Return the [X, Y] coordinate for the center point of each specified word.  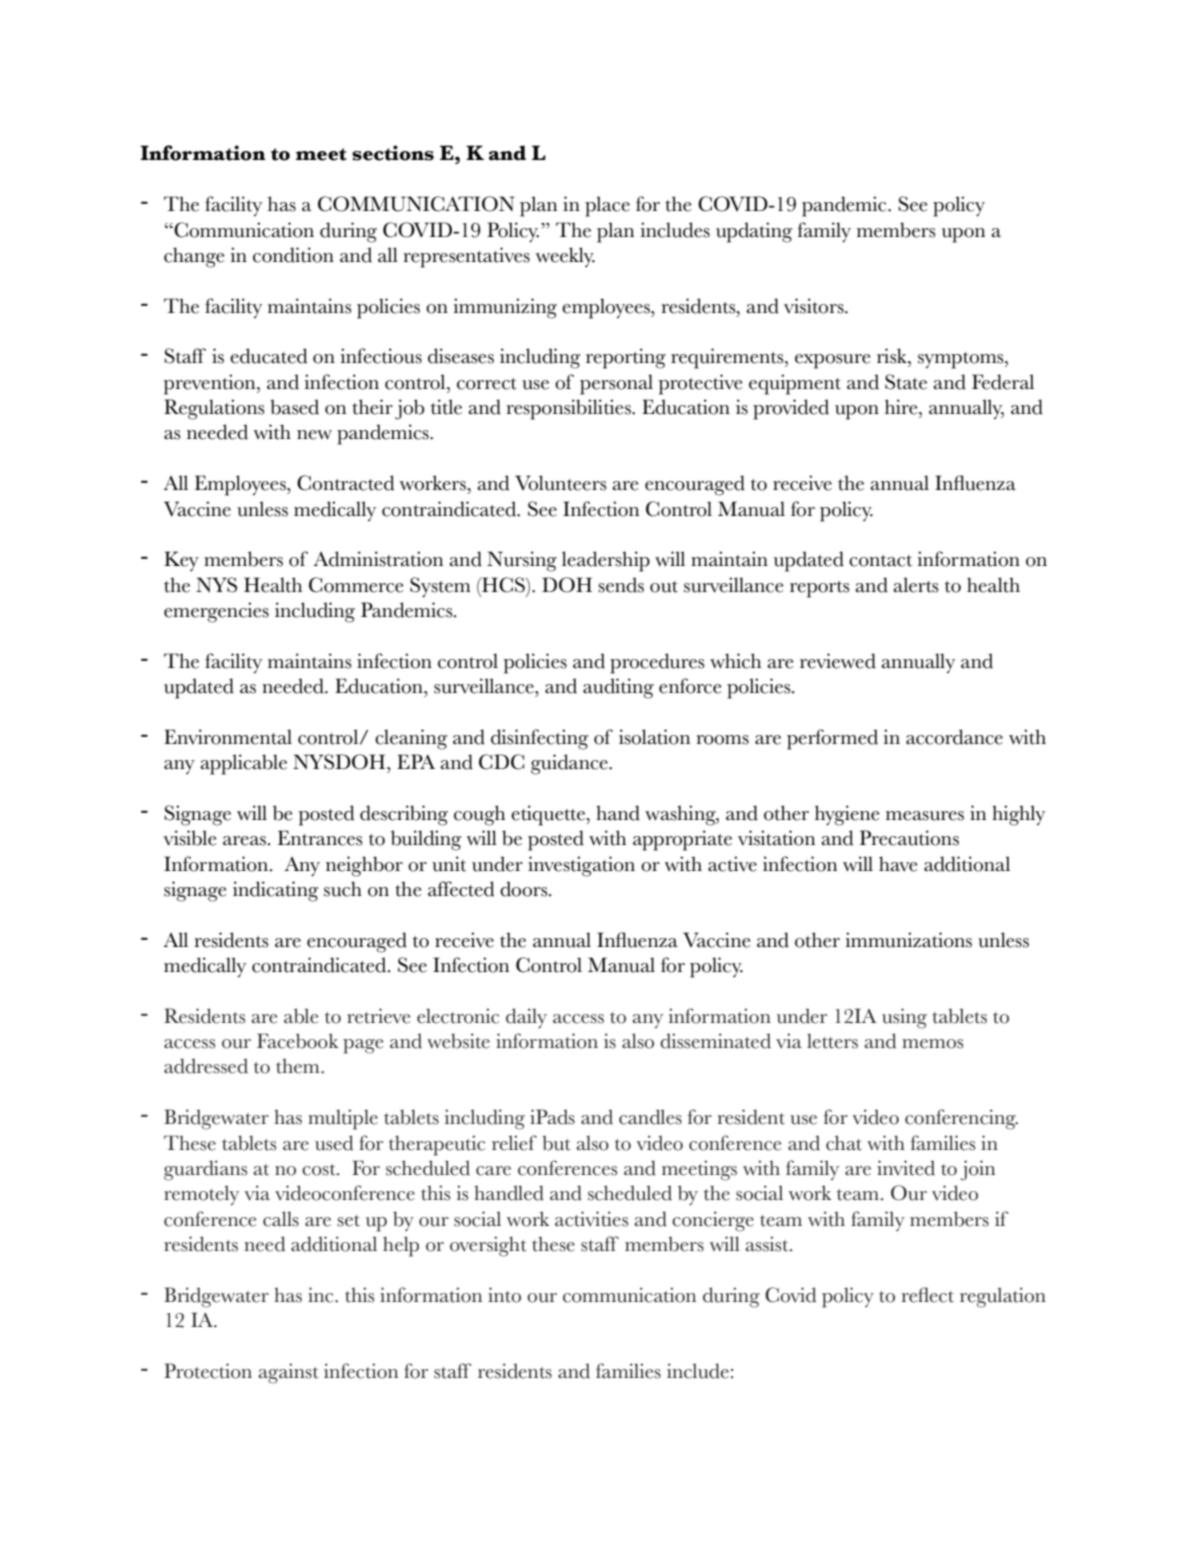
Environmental [228, 737]
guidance [570, 764]
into [504, 1295]
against [288, 1373]
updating [754, 232]
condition [293, 255]
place [607, 206]
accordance [954, 737]
